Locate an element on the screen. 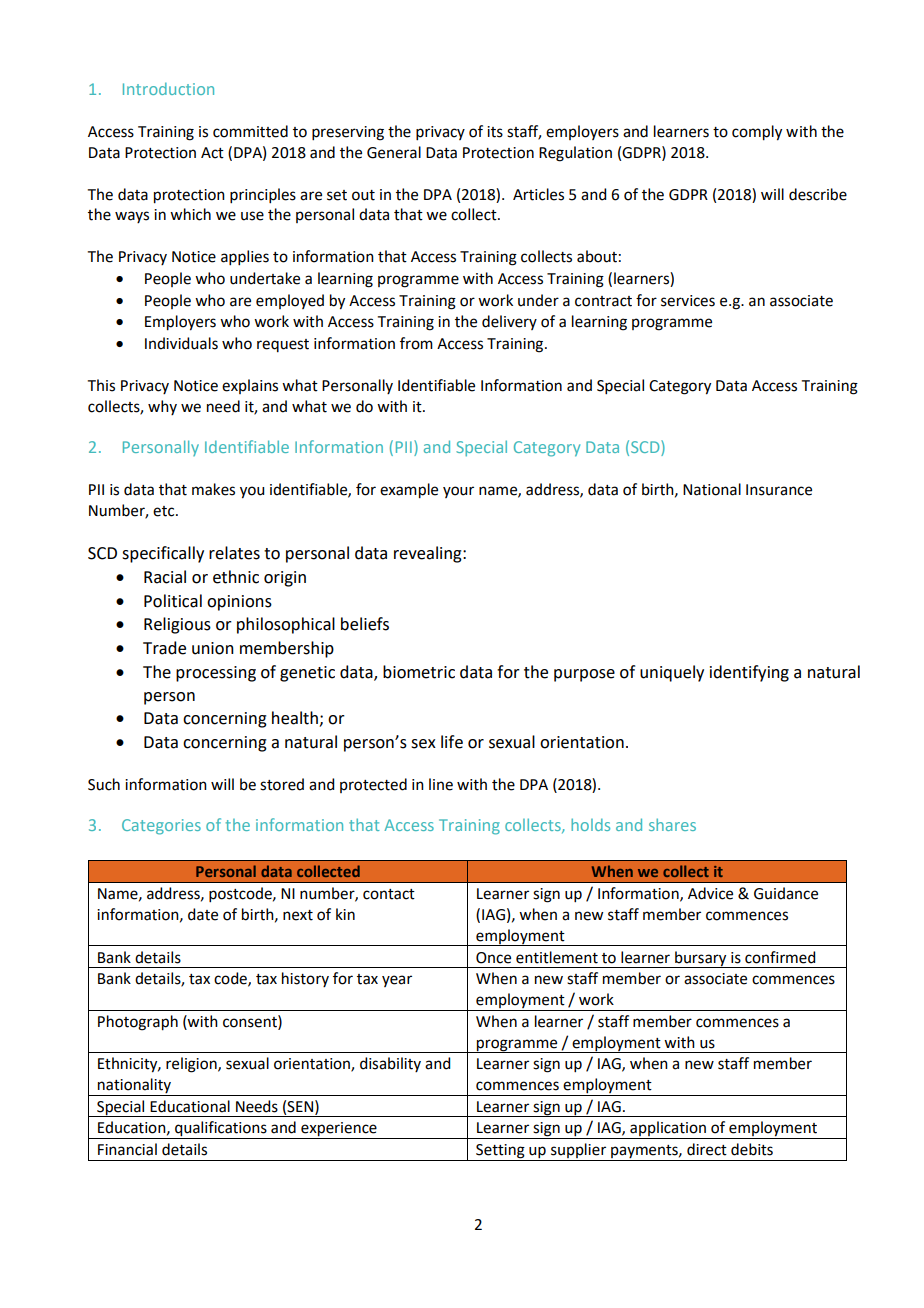 Image resolution: width=924 pixels, height=1308 pixels. Categories is located at coordinates (161, 827).
